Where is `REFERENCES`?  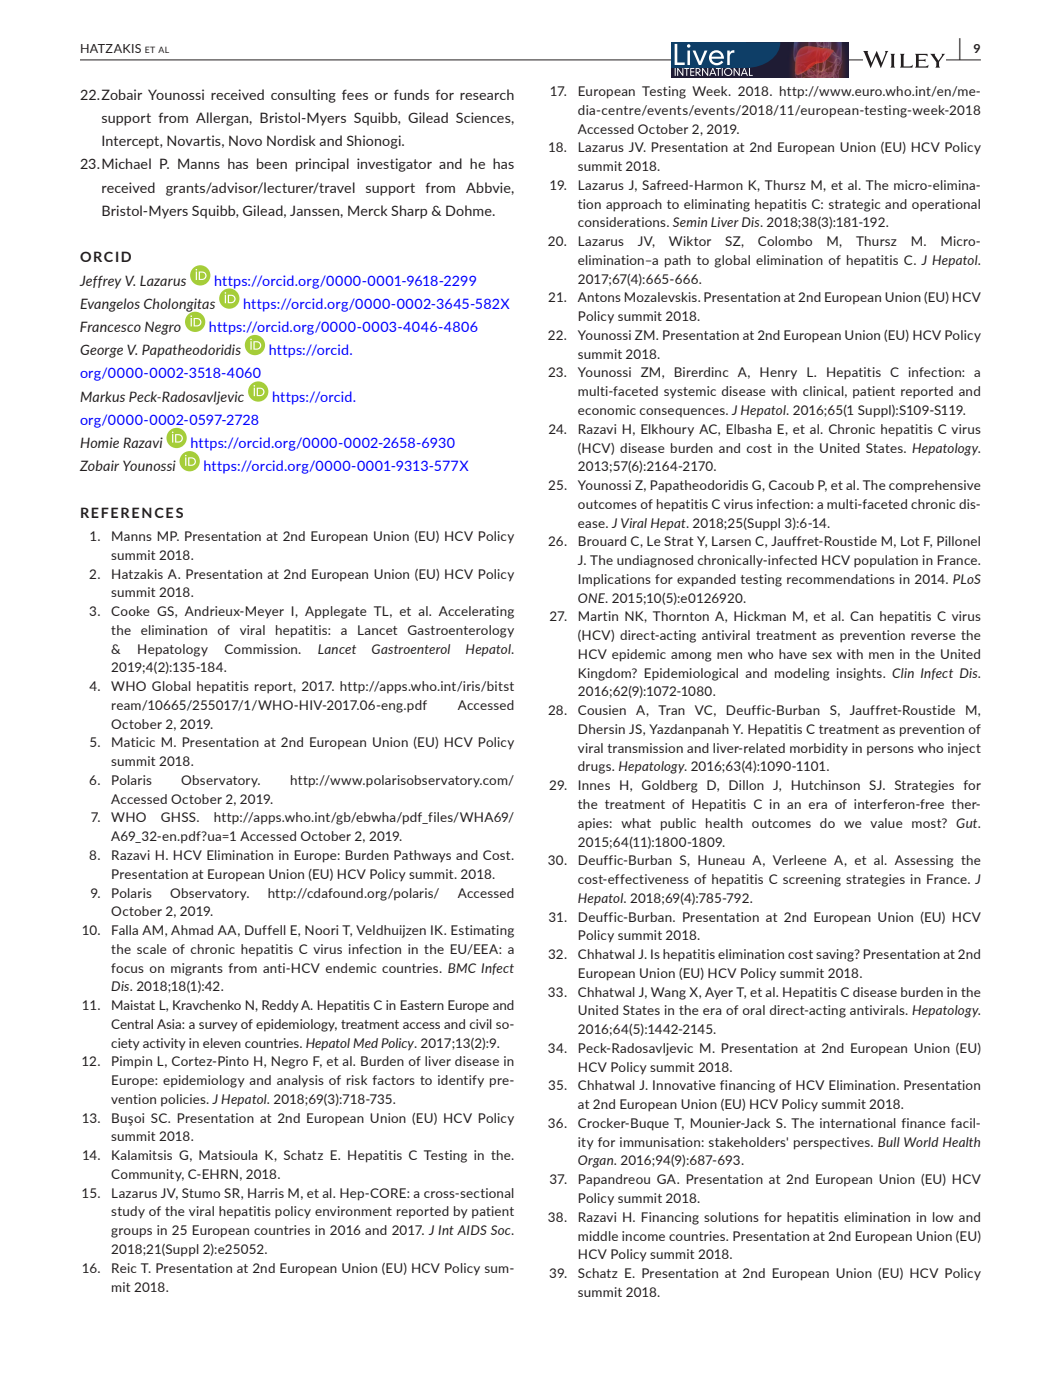
REFERENCES is located at coordinates (132, 512).
